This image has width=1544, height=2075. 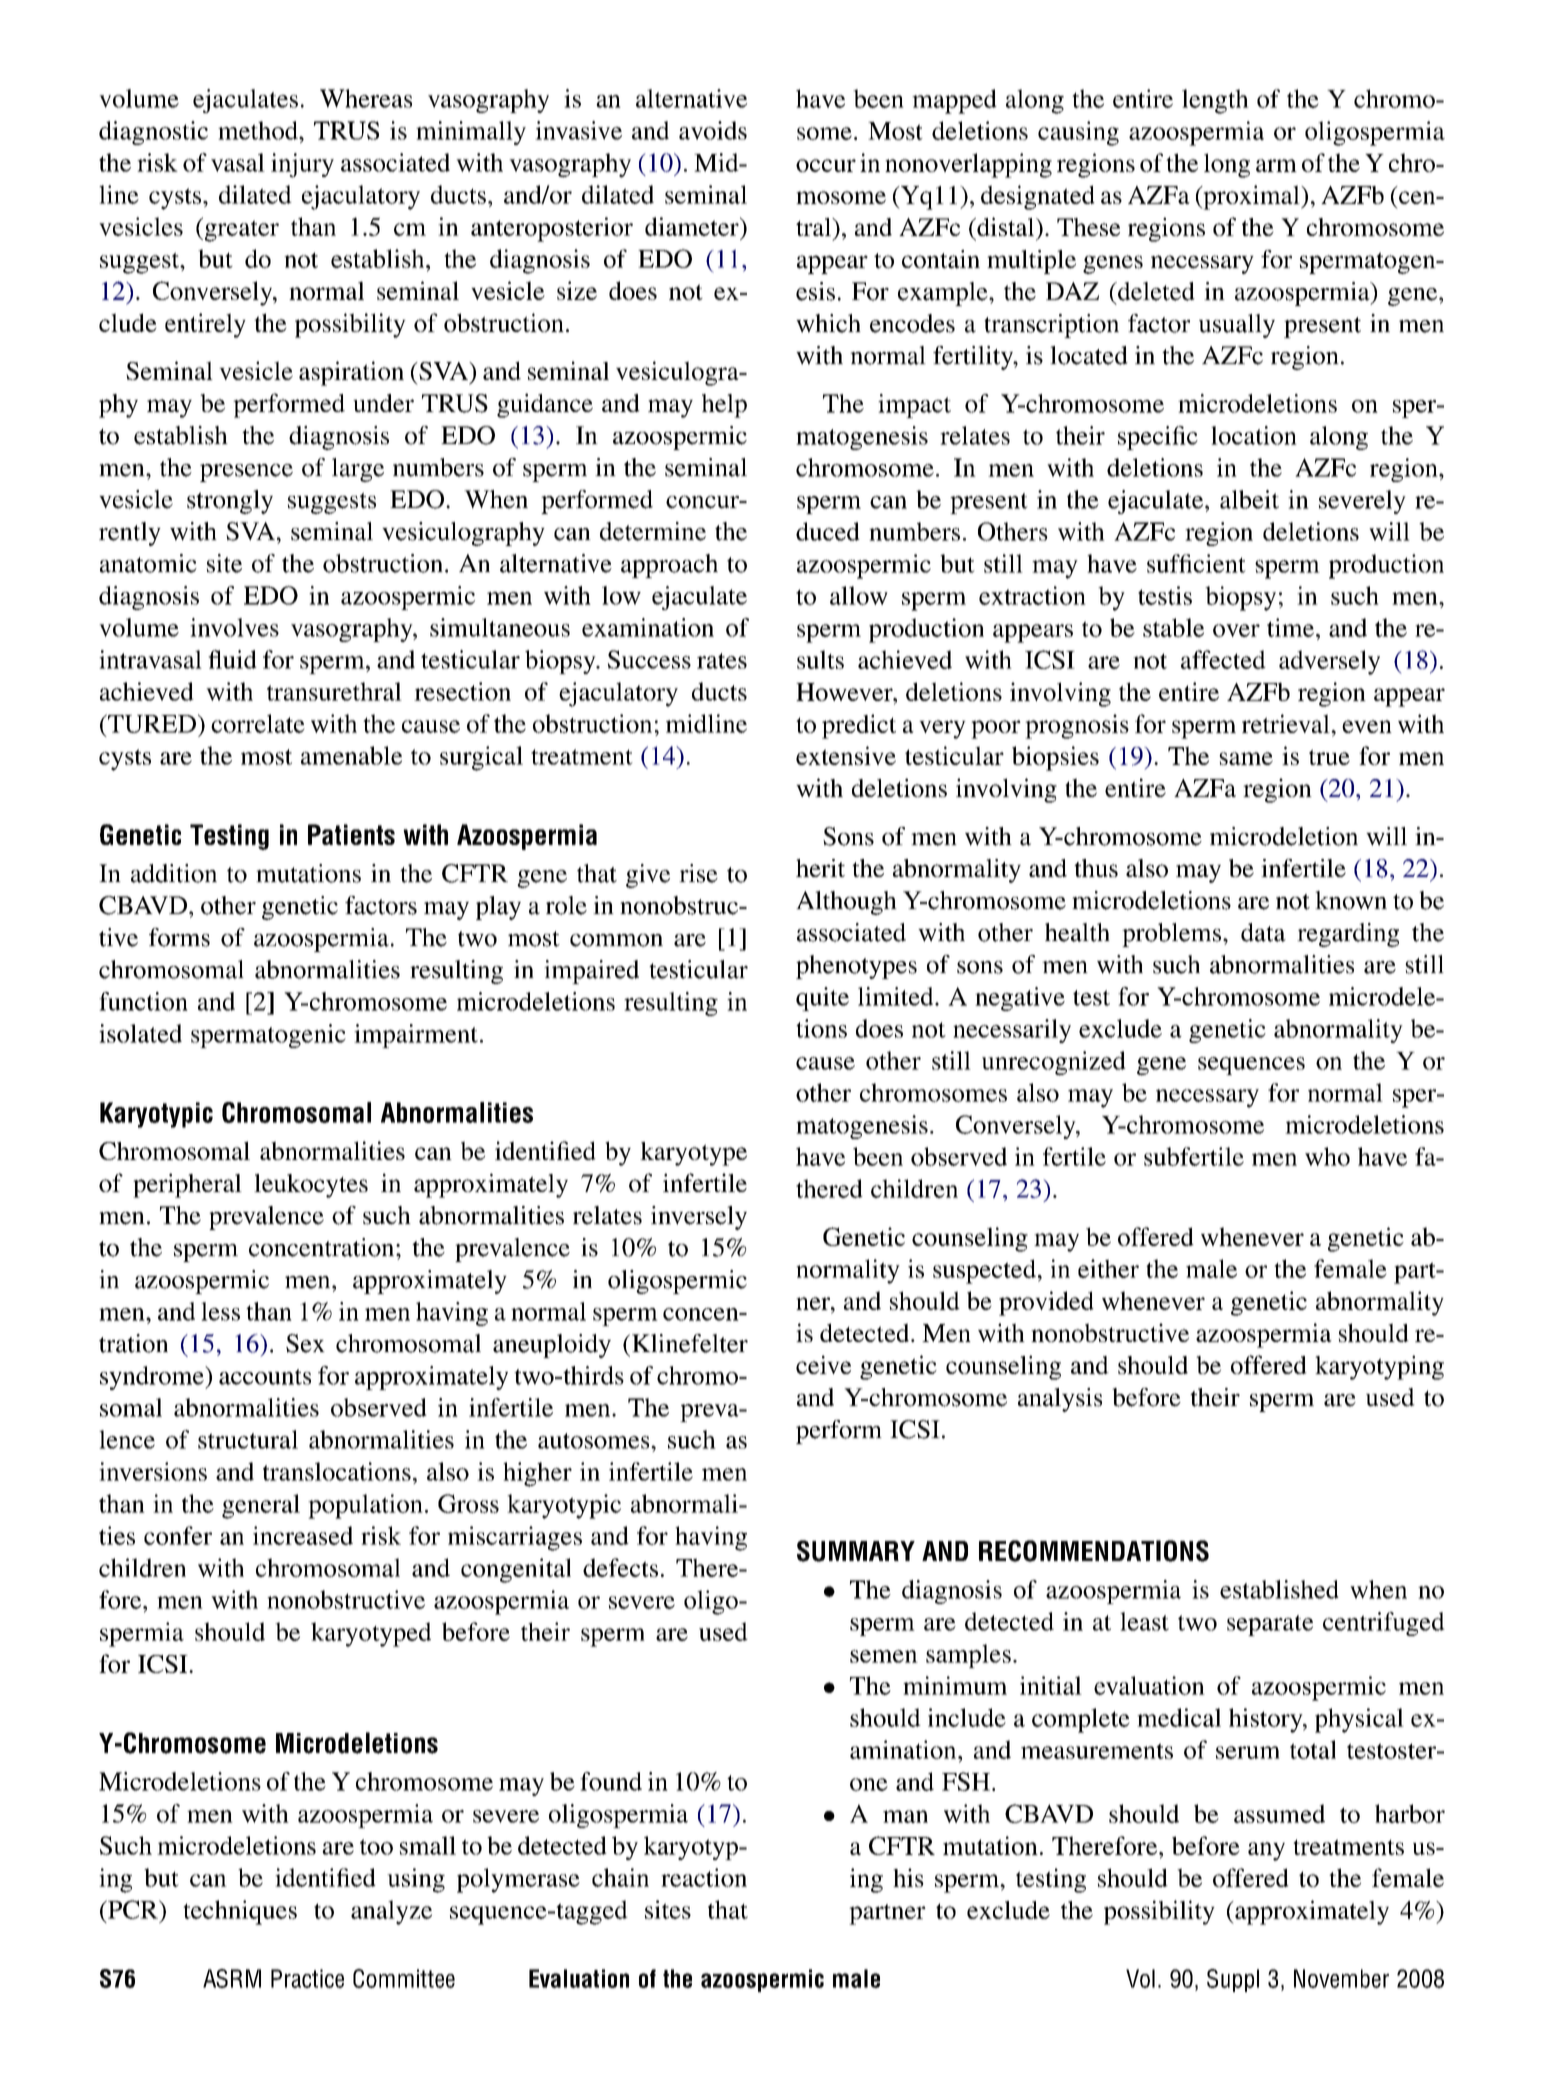 What do you see at coordinates (1276, 165) in the image?
I see `arm` at bounding box center [1276, 165].
